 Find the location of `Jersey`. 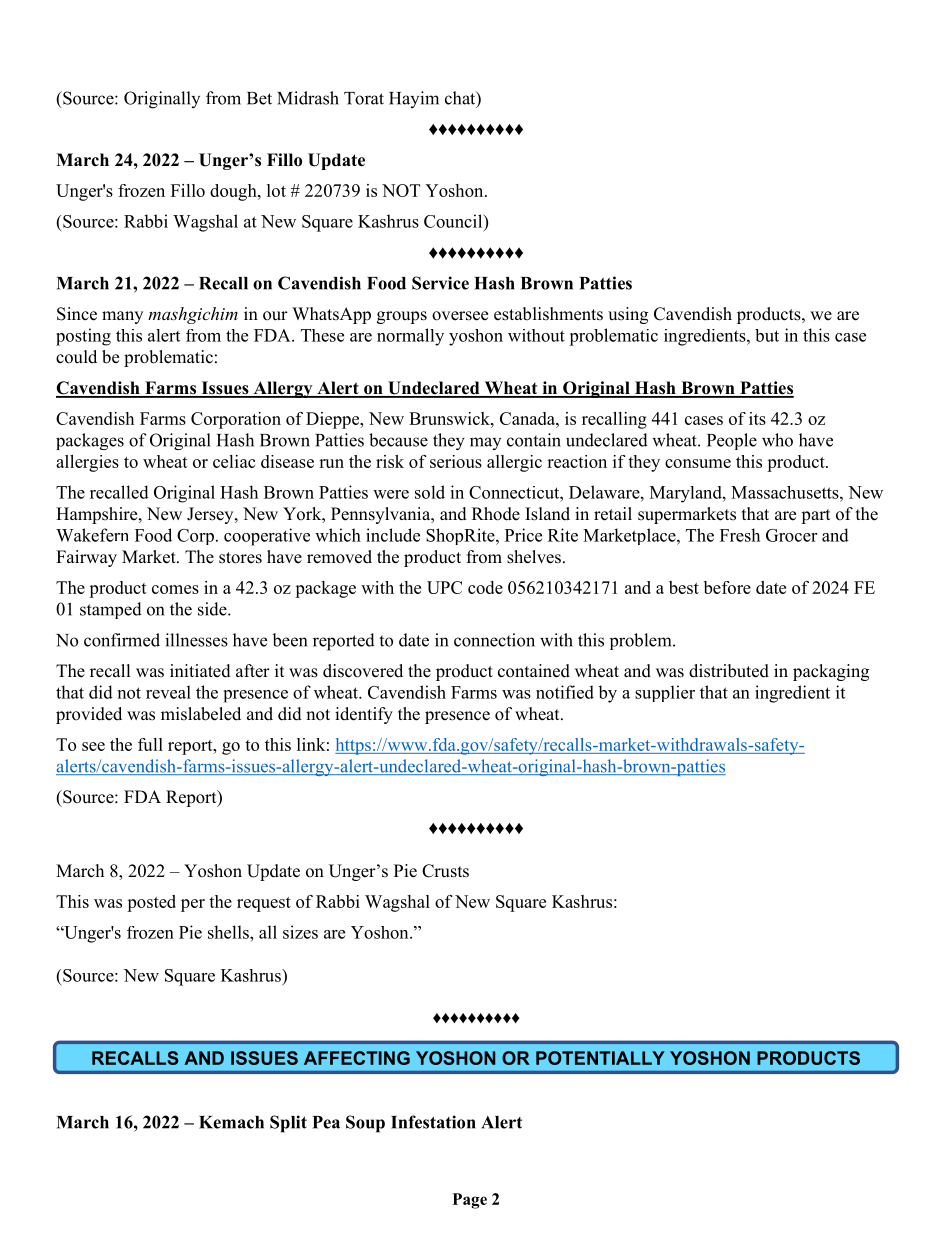

Jersey is located at coordinates (211, 515).
